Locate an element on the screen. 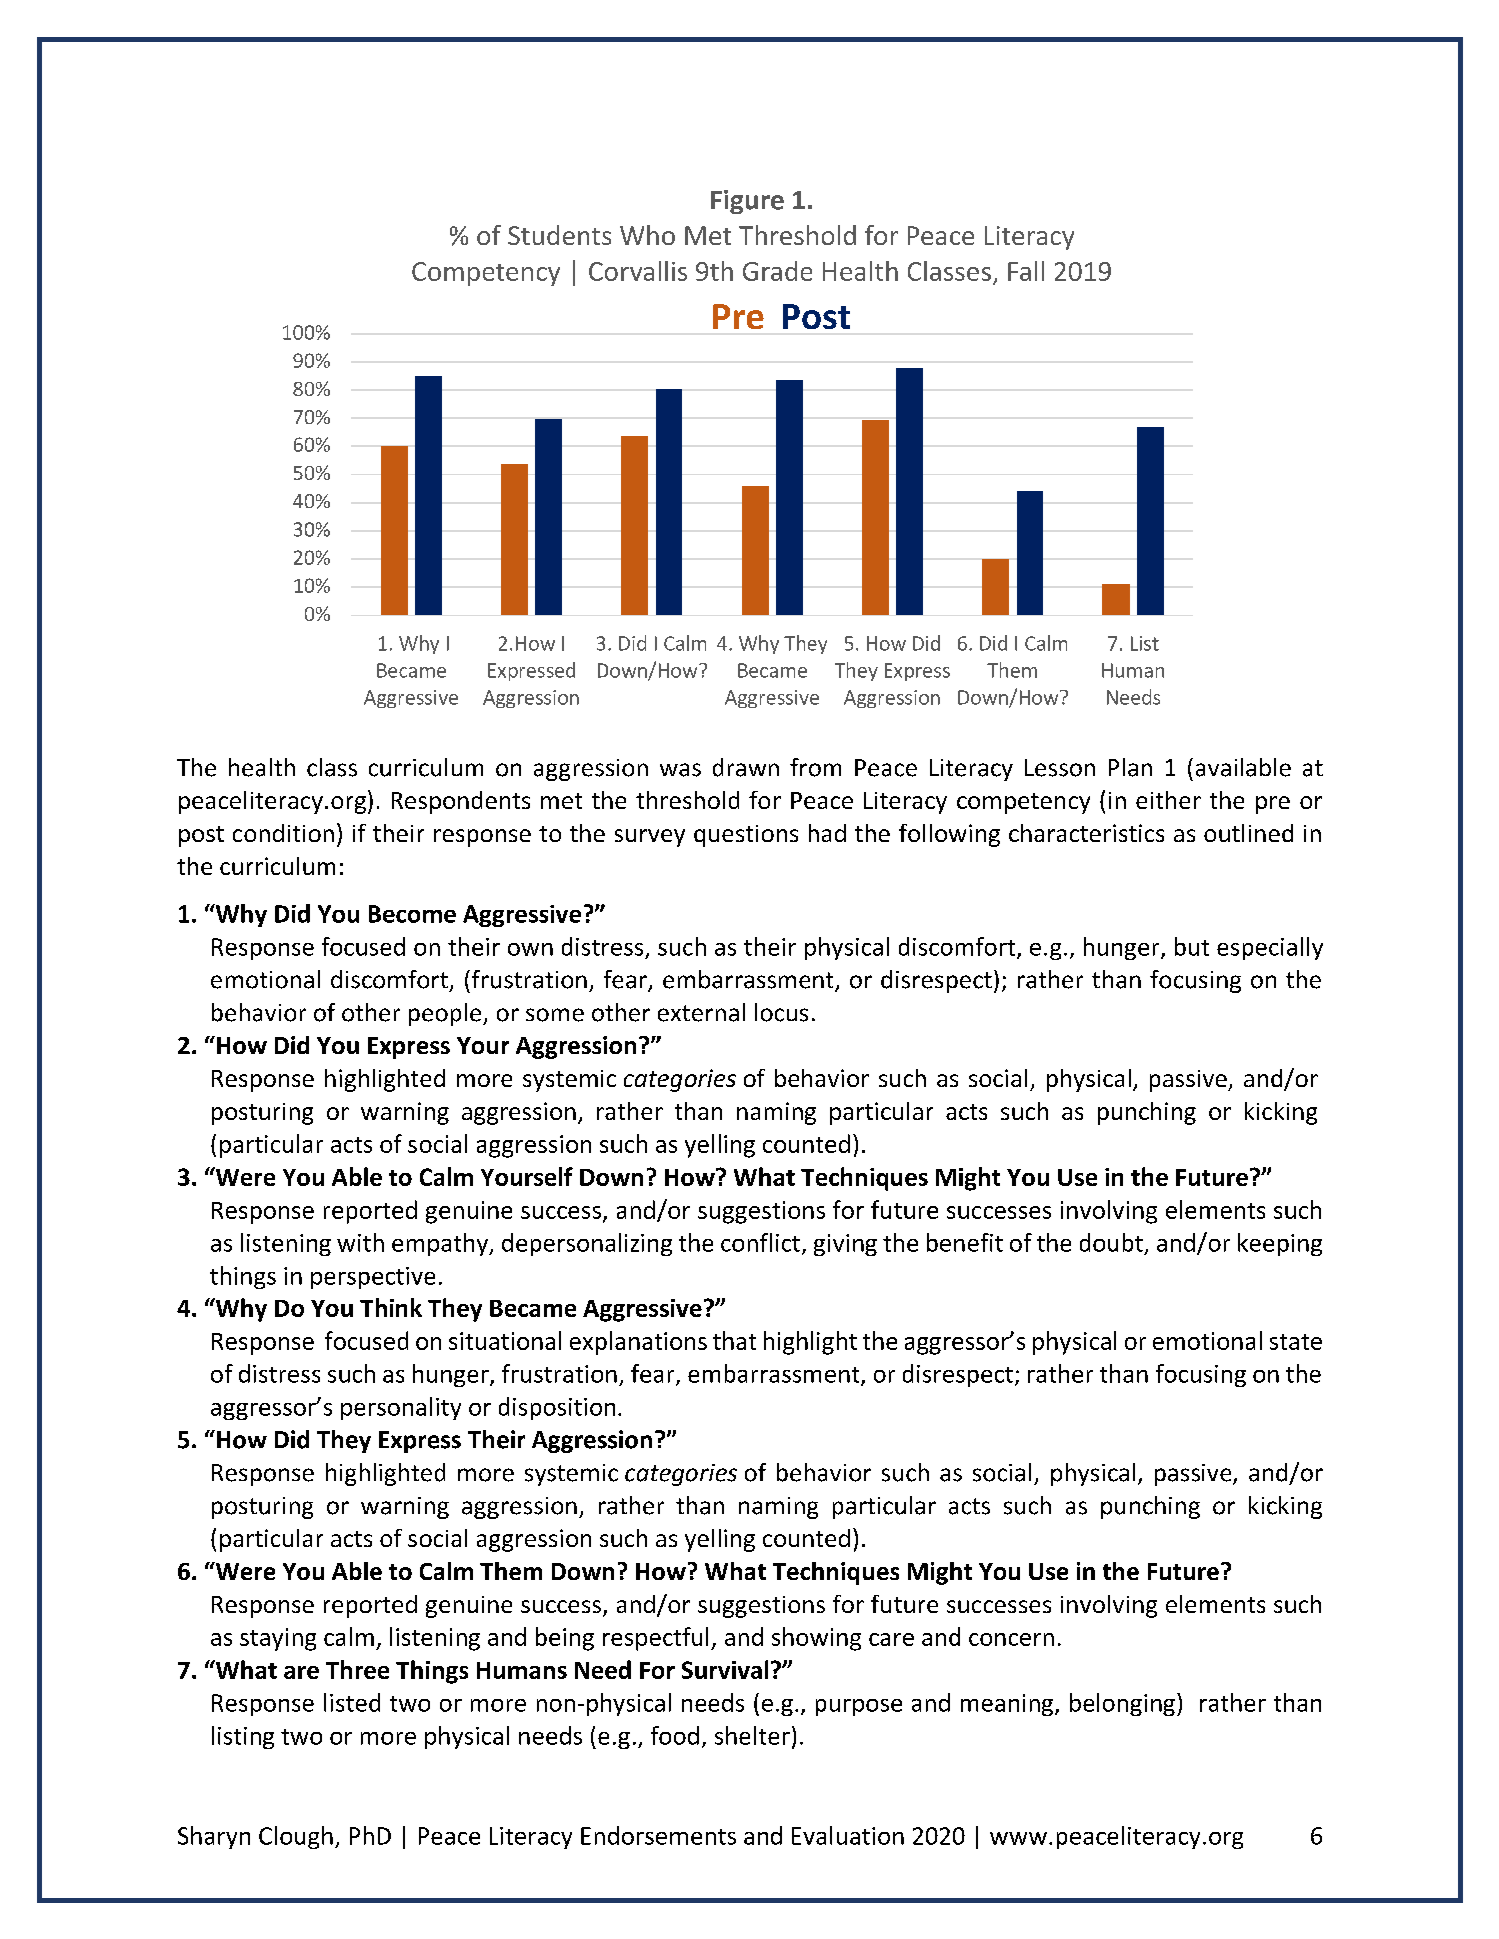 The height and width of the screenshot is (1939, 1499). personality is located at coordinates (401, 1408).
